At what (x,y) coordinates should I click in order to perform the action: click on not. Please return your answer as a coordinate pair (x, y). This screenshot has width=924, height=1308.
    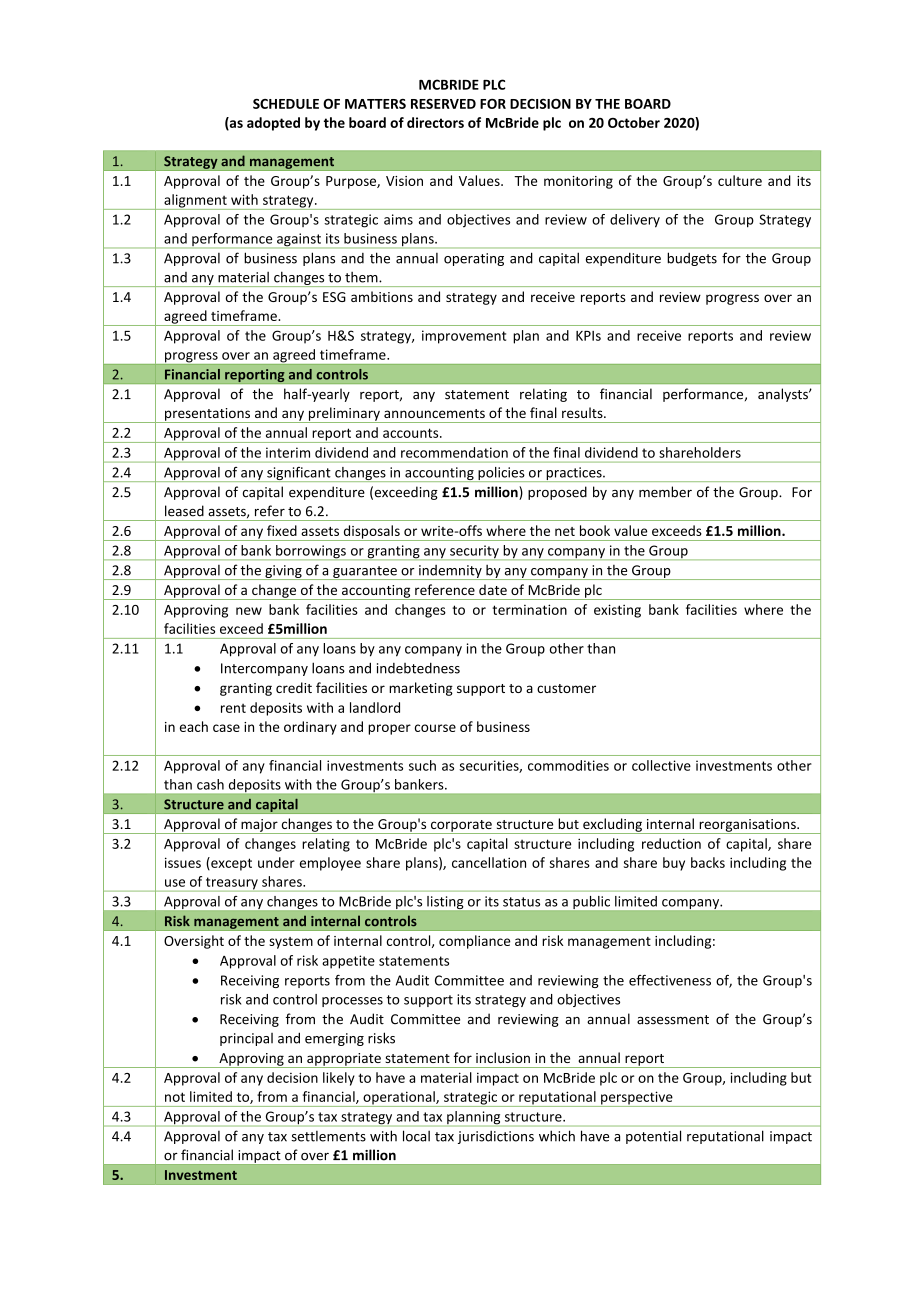
    Looking at the image, I should click on (175, 1097).
